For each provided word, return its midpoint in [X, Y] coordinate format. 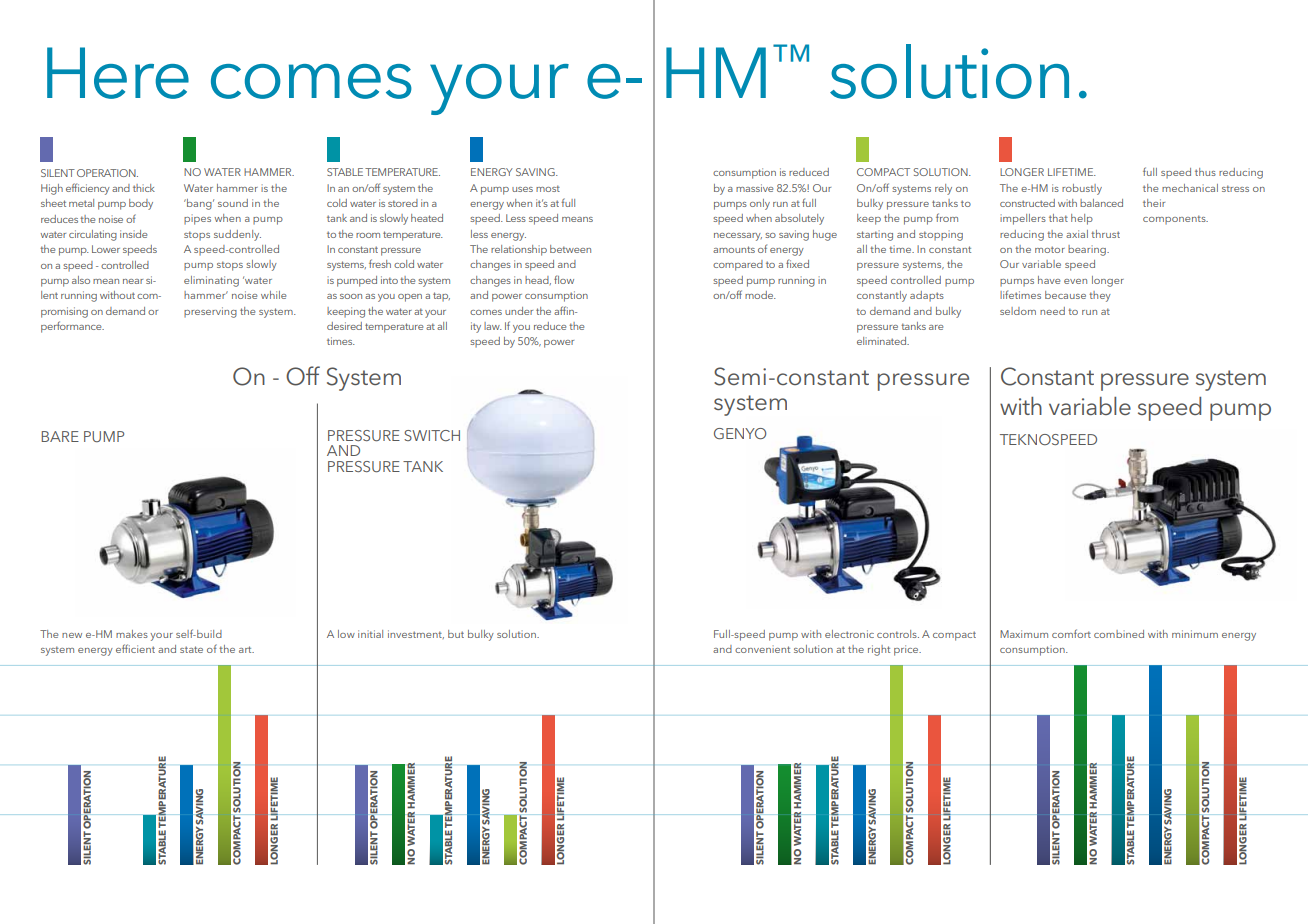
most [548, 188]
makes [132, 634]
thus [1205, 172]
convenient [762, 649]
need [1052, 311]
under [519, 311]
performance [72, 327]
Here [118, 73]
